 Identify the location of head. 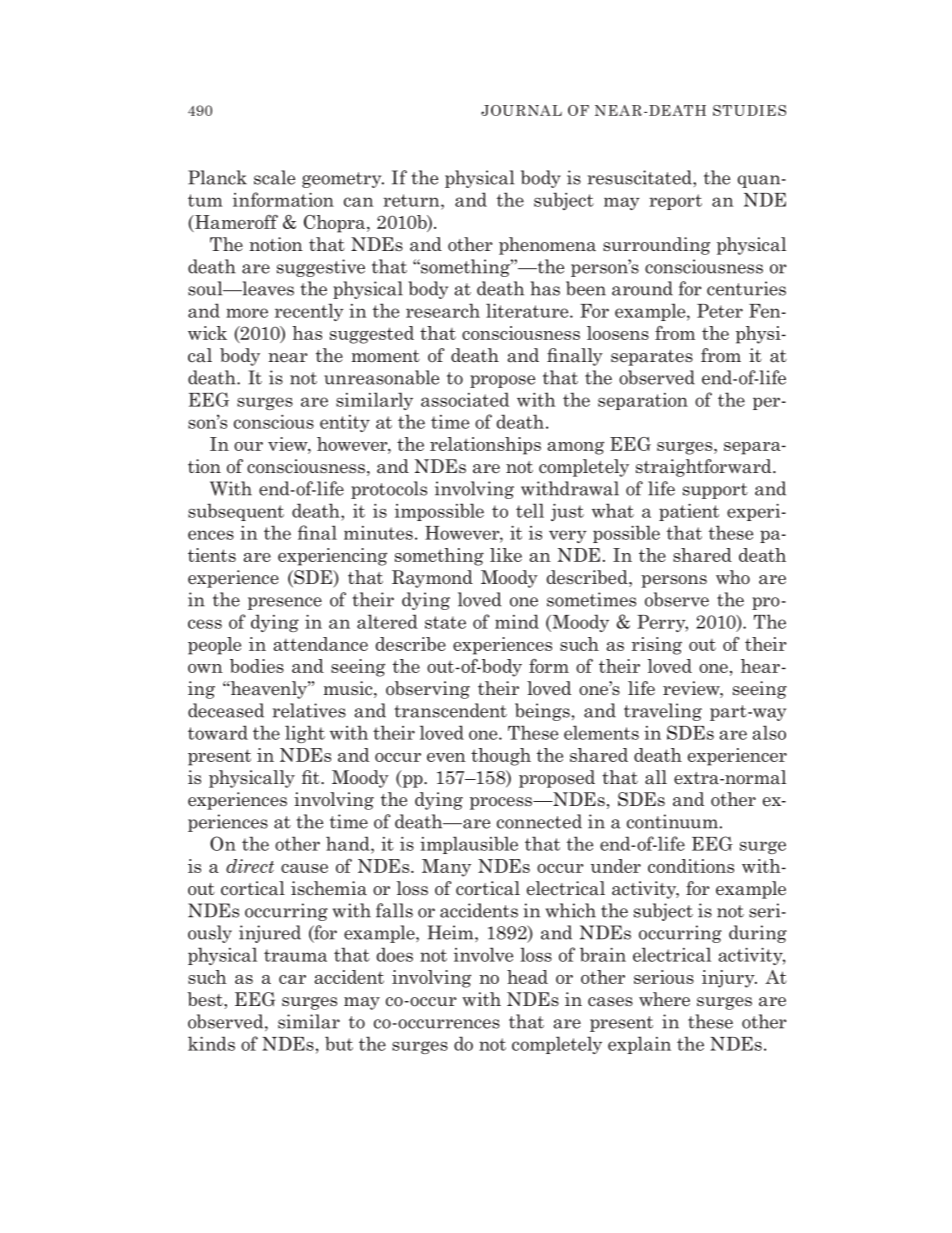
(527, 977).
